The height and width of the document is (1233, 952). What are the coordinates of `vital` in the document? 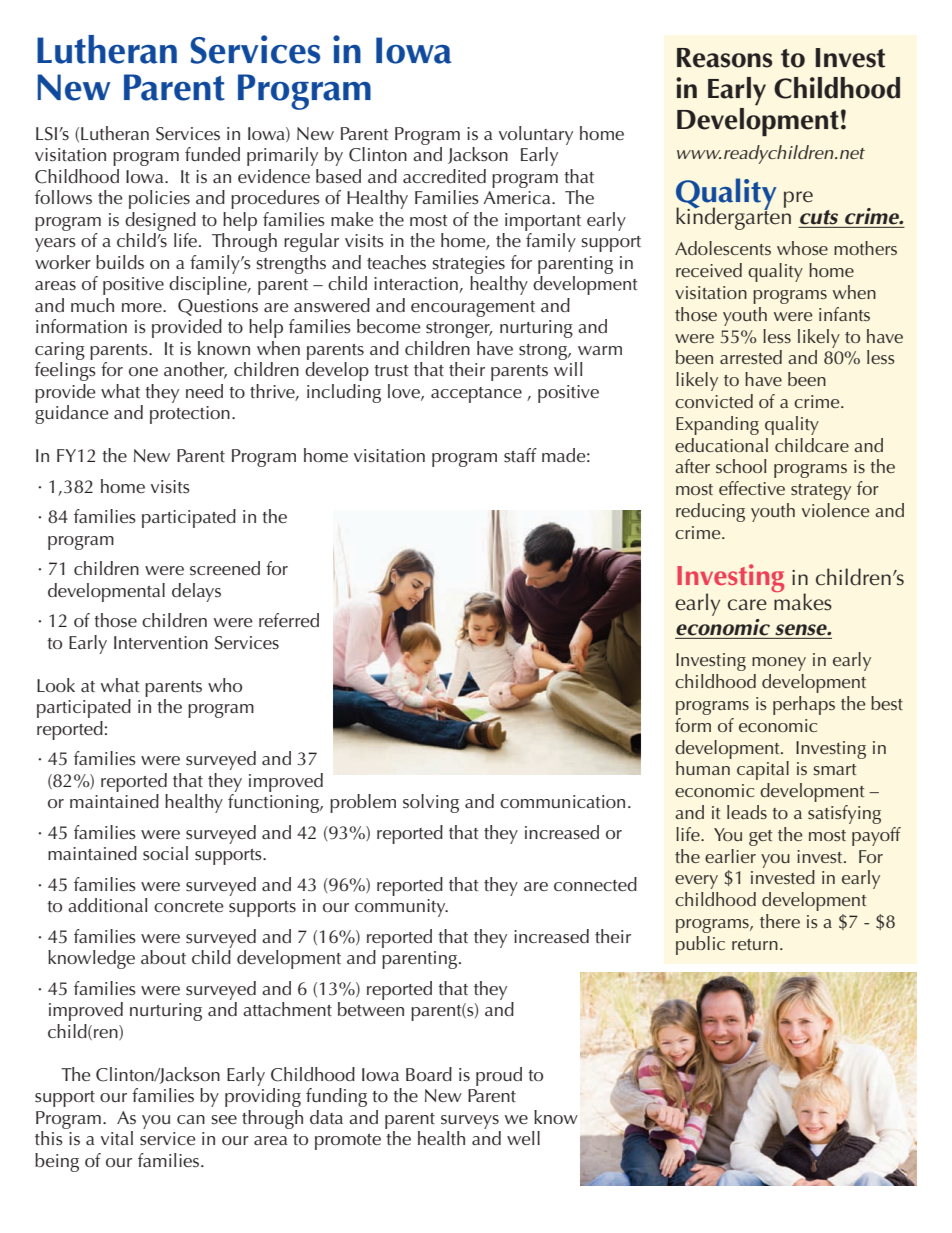 It's located at (117, 1138).
